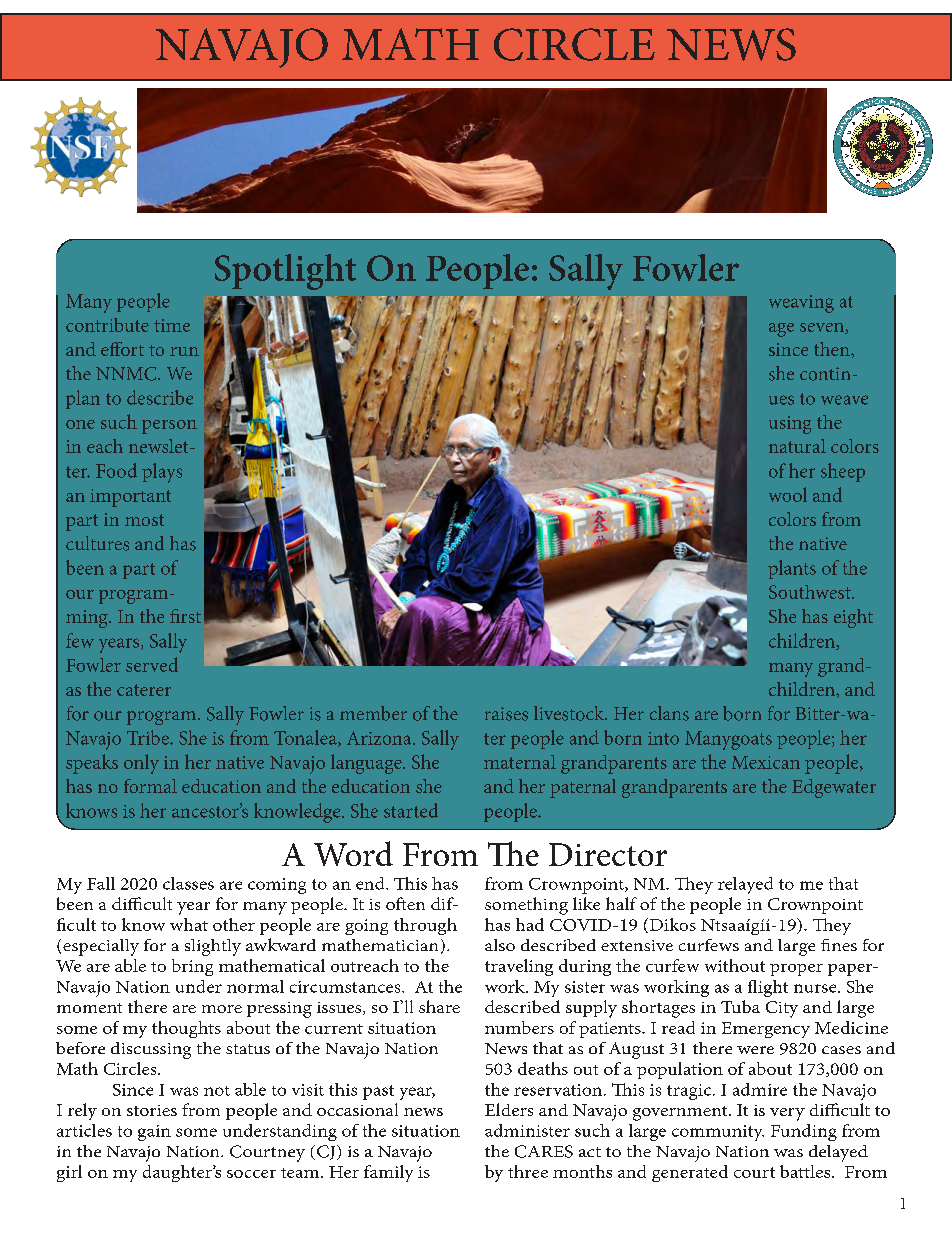 This page has height=1233, width=952. What do you see at coordinates (718, 1133) in the page?
I see `community` at bounding box center [718, 1133].
